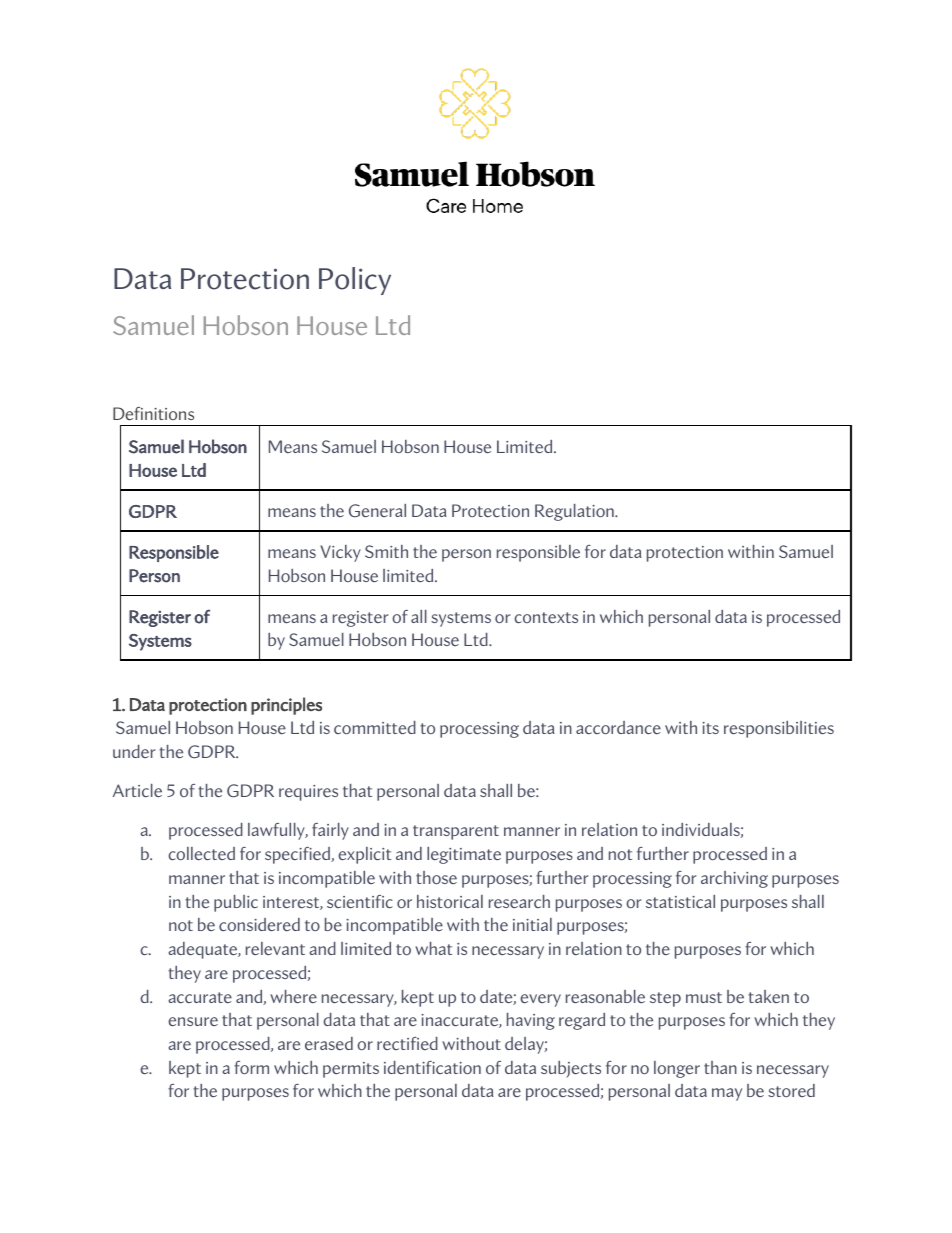 The height and width of the document is (1233, 952). I want to click on Vicky, so click(340, 553).
